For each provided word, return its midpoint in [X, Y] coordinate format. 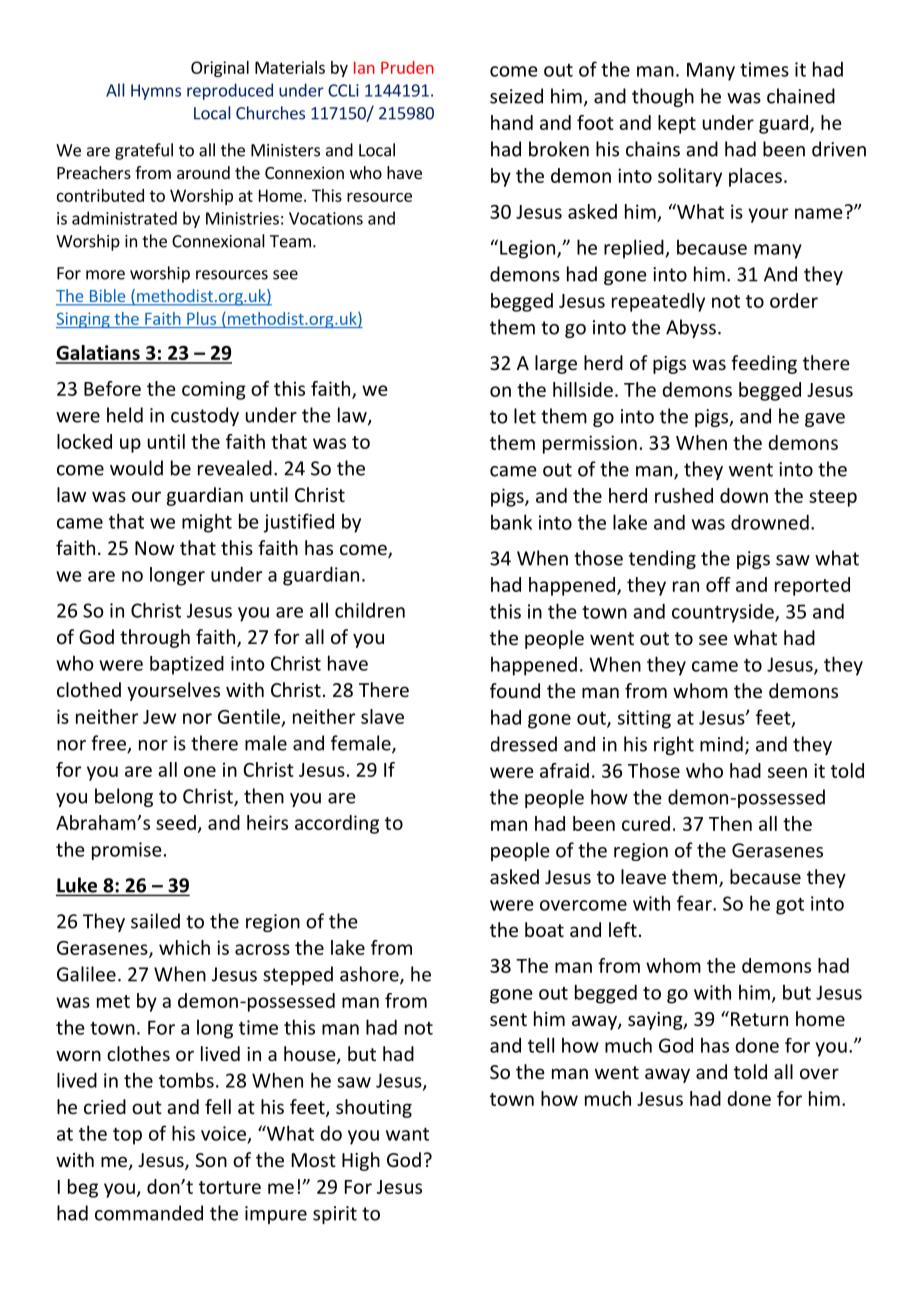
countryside [724, 613]
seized [516, 96]
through [155, 638]
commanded [149, 1213]
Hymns [156, 92]
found [515, 690]
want [407, 1134]
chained [801, 96]
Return [759, 1019]
